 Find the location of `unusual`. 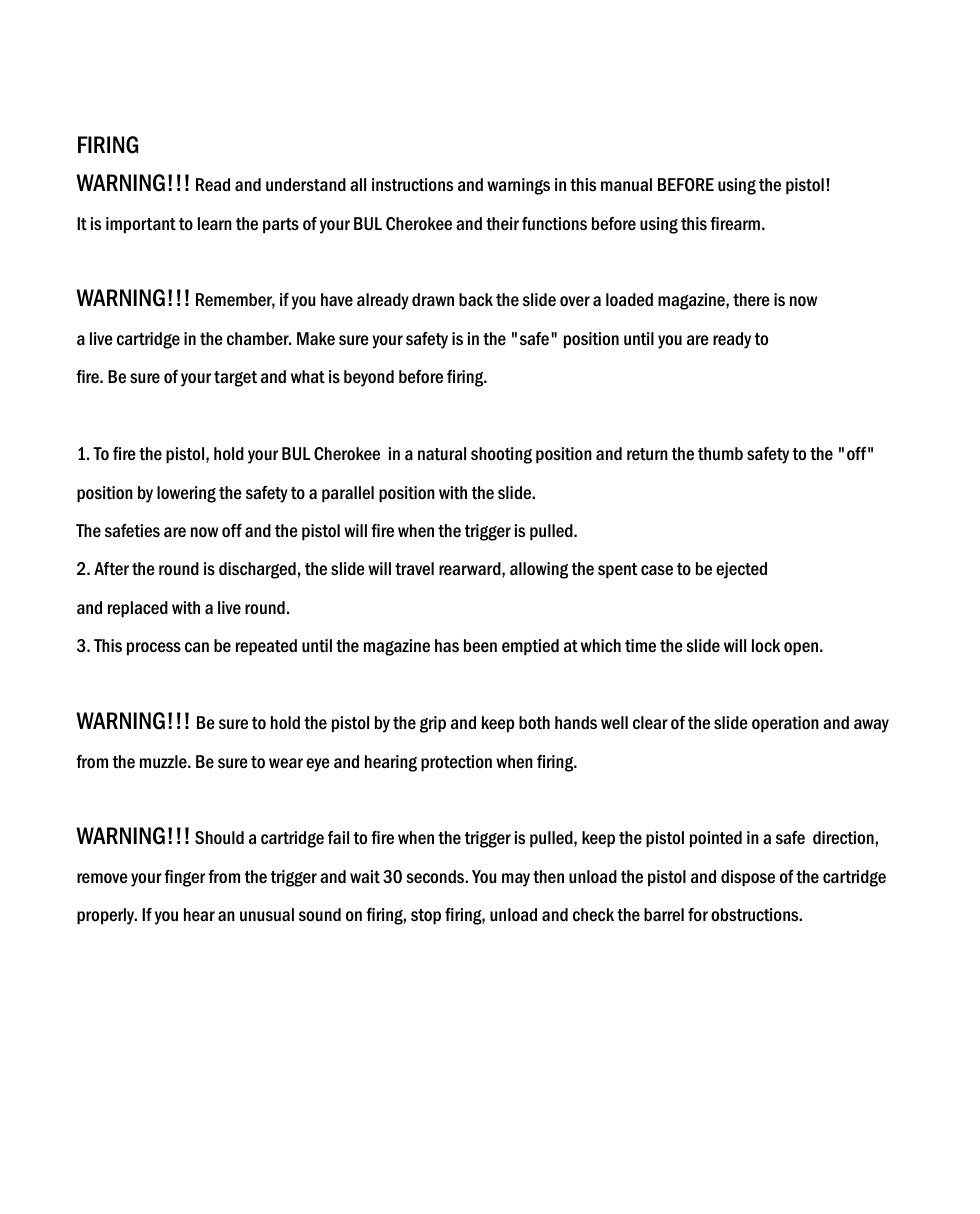

unusual is located at coordinates (267, 915).
